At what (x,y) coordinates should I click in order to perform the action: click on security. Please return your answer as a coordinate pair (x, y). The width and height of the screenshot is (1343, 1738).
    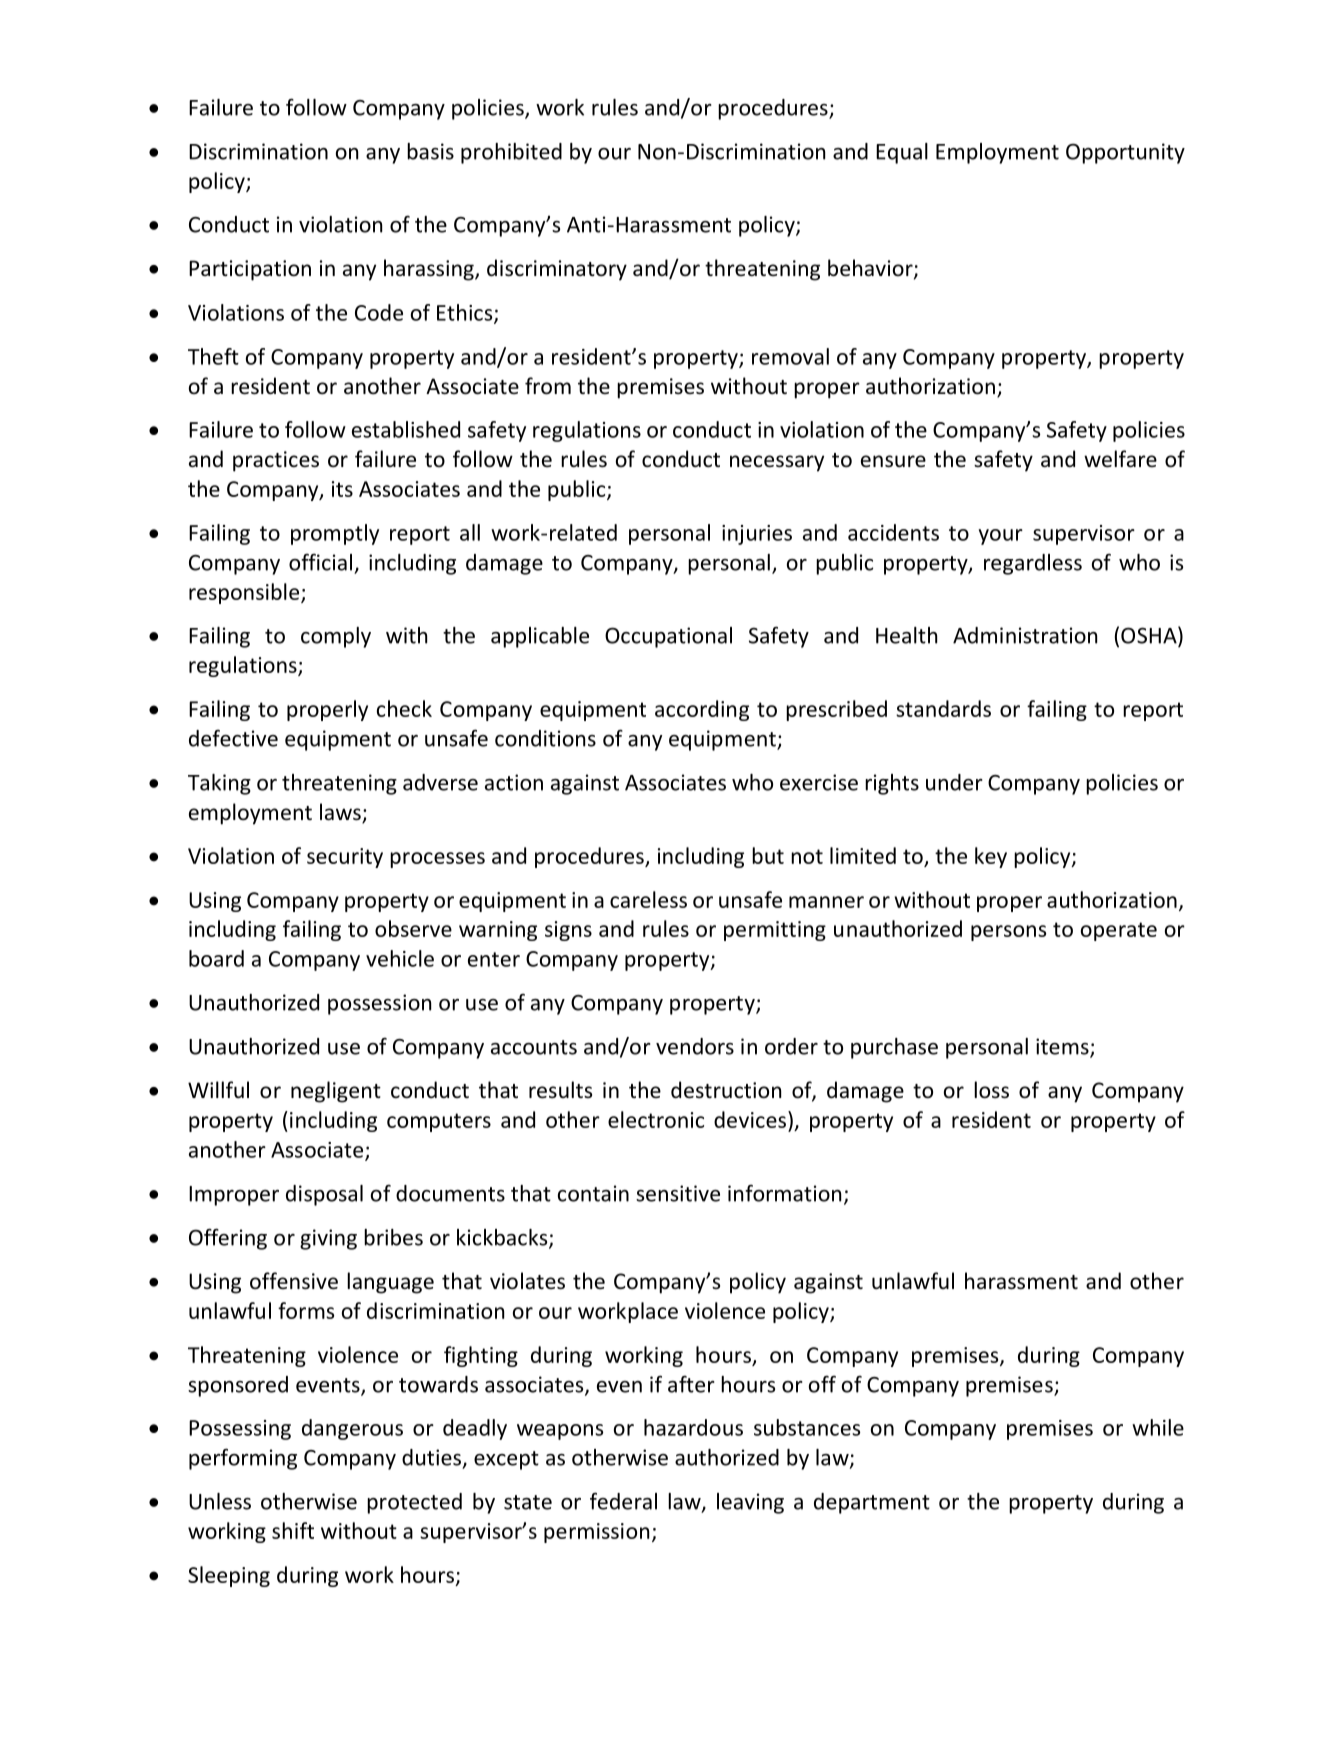
    Looking at the image, I should click on (345, 858).
